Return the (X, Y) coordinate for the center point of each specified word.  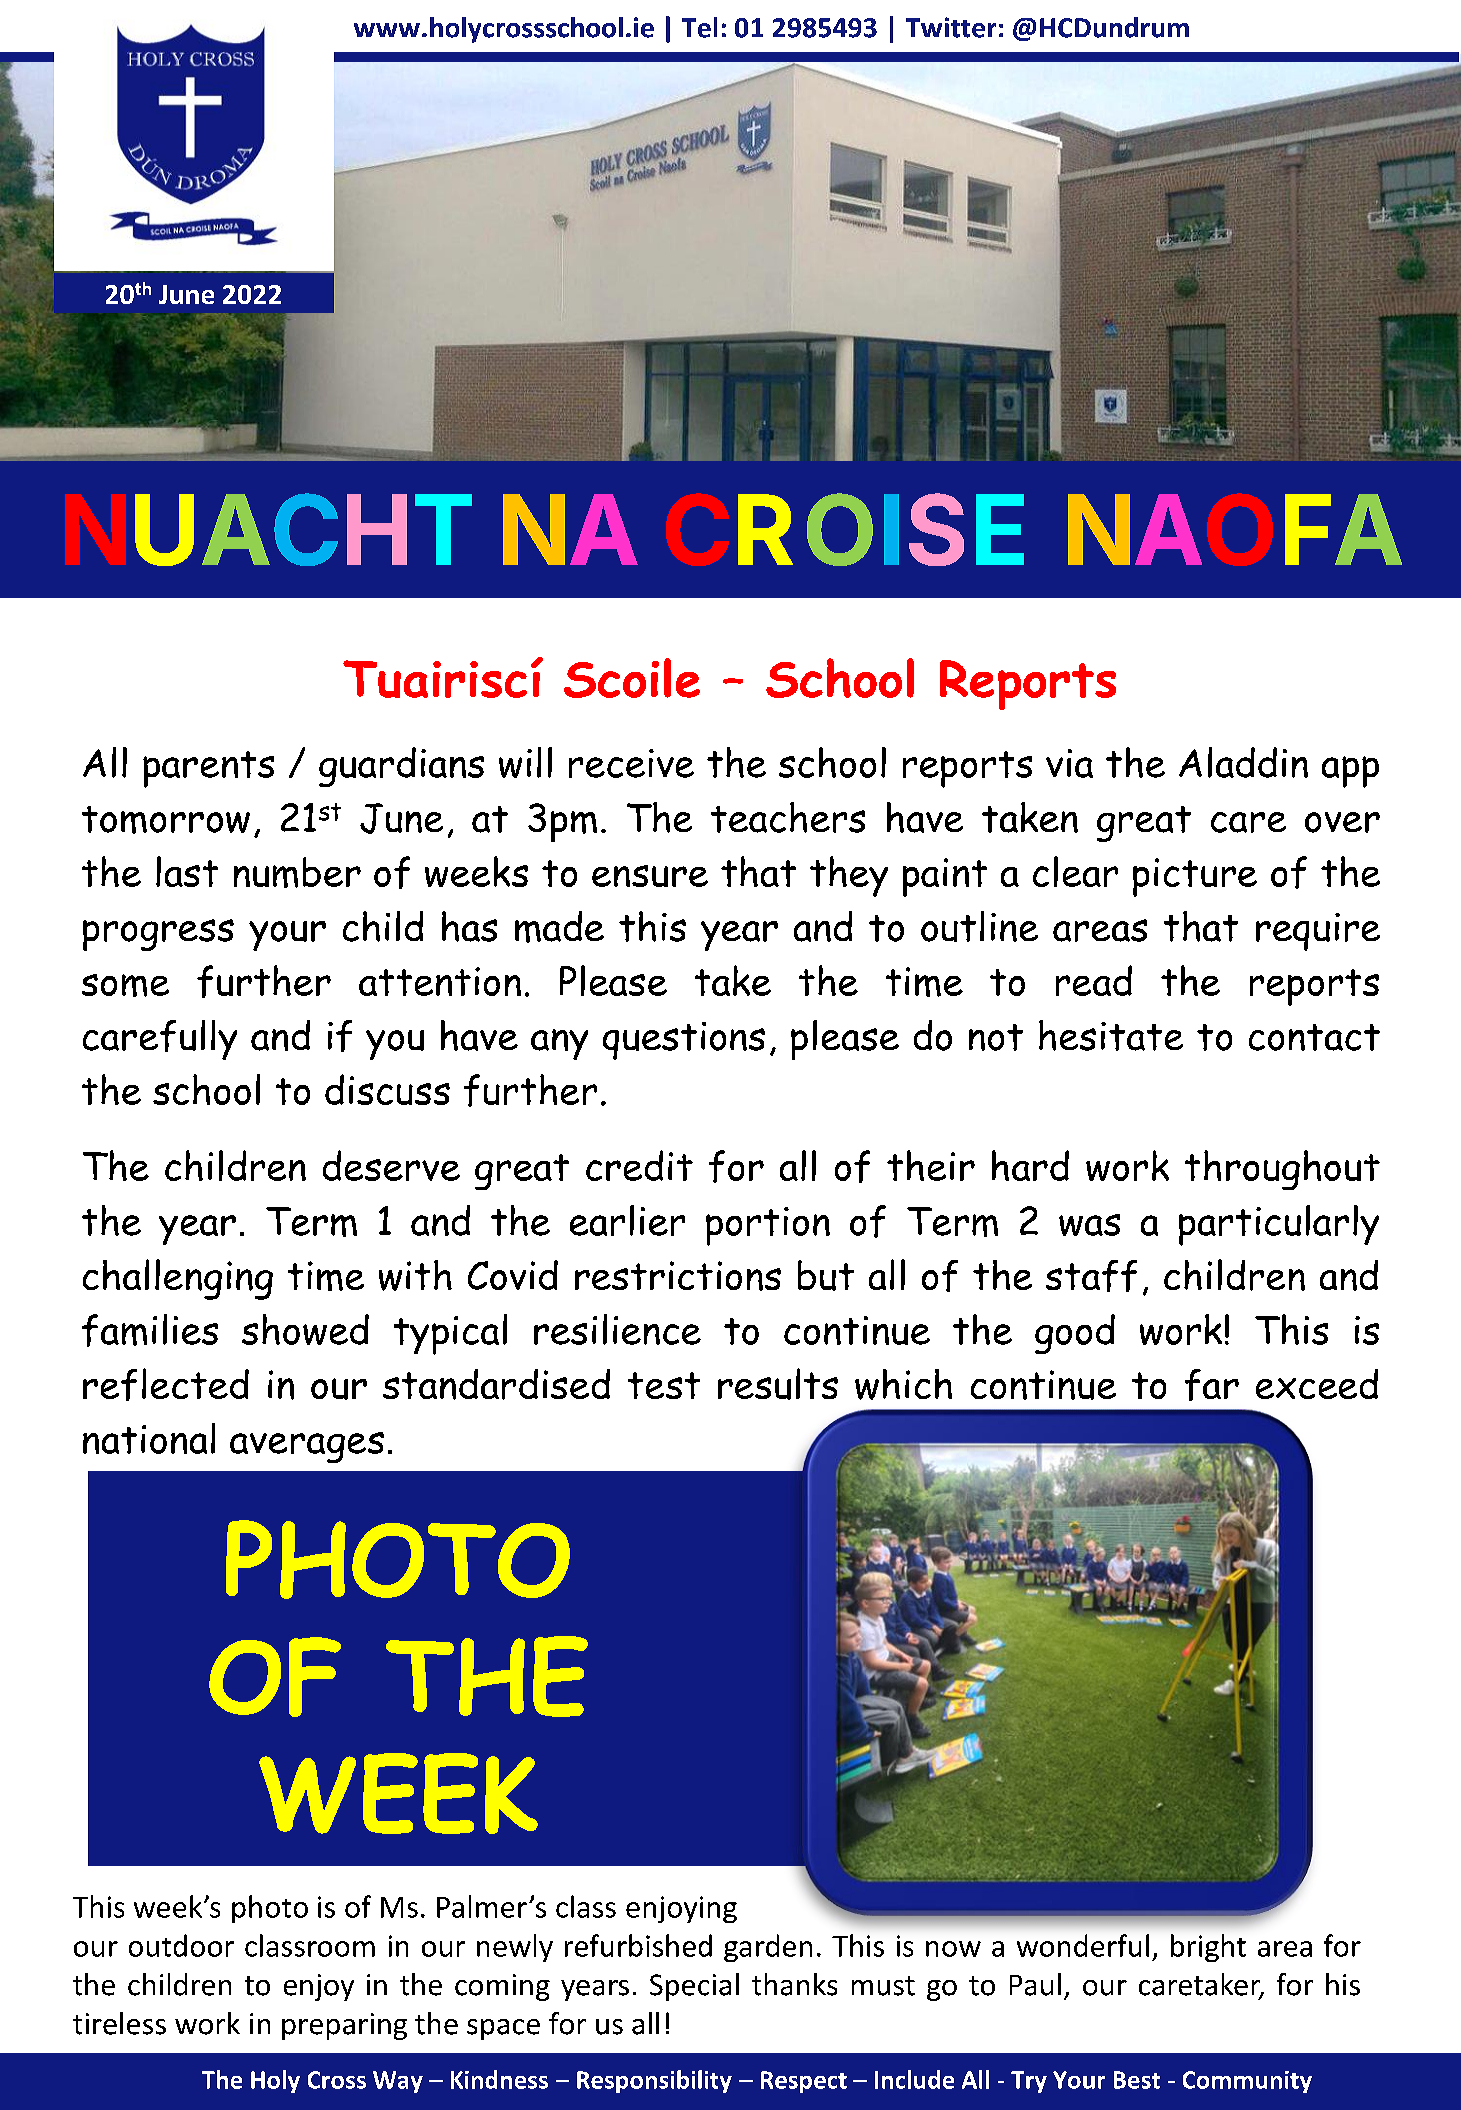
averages (307, 1447)
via (1069, 763)
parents (208, 769)
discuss (387, 1089)
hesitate (1111, 1035)
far (1212, 1385)
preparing (344, 2026)
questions (684, 1041)
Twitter (951, 27)
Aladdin (1243, 762)
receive (631, 763)
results (778, 1384)
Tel (699, 27)
